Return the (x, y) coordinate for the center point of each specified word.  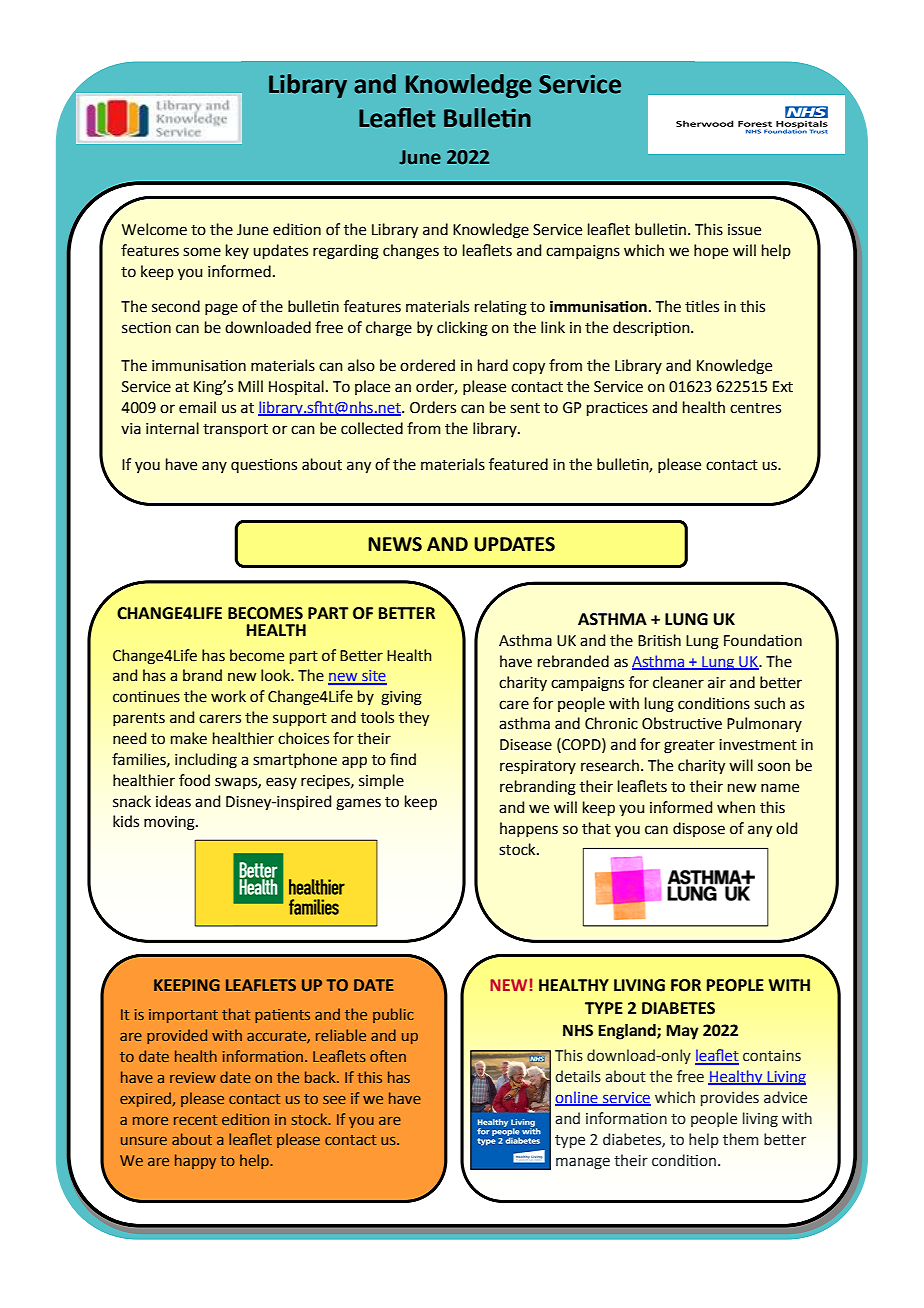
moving (170, 823)
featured (518, 464)
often (388, 1056)
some (202, 252)
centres (755, 408)
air (717, 683)
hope (711, 251)
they (414, 718)
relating (501, 308)
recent (195, 1120)
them (740, 1139)
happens (529, 829)
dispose (699, 829)
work (228, 696)
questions (264, 466)
